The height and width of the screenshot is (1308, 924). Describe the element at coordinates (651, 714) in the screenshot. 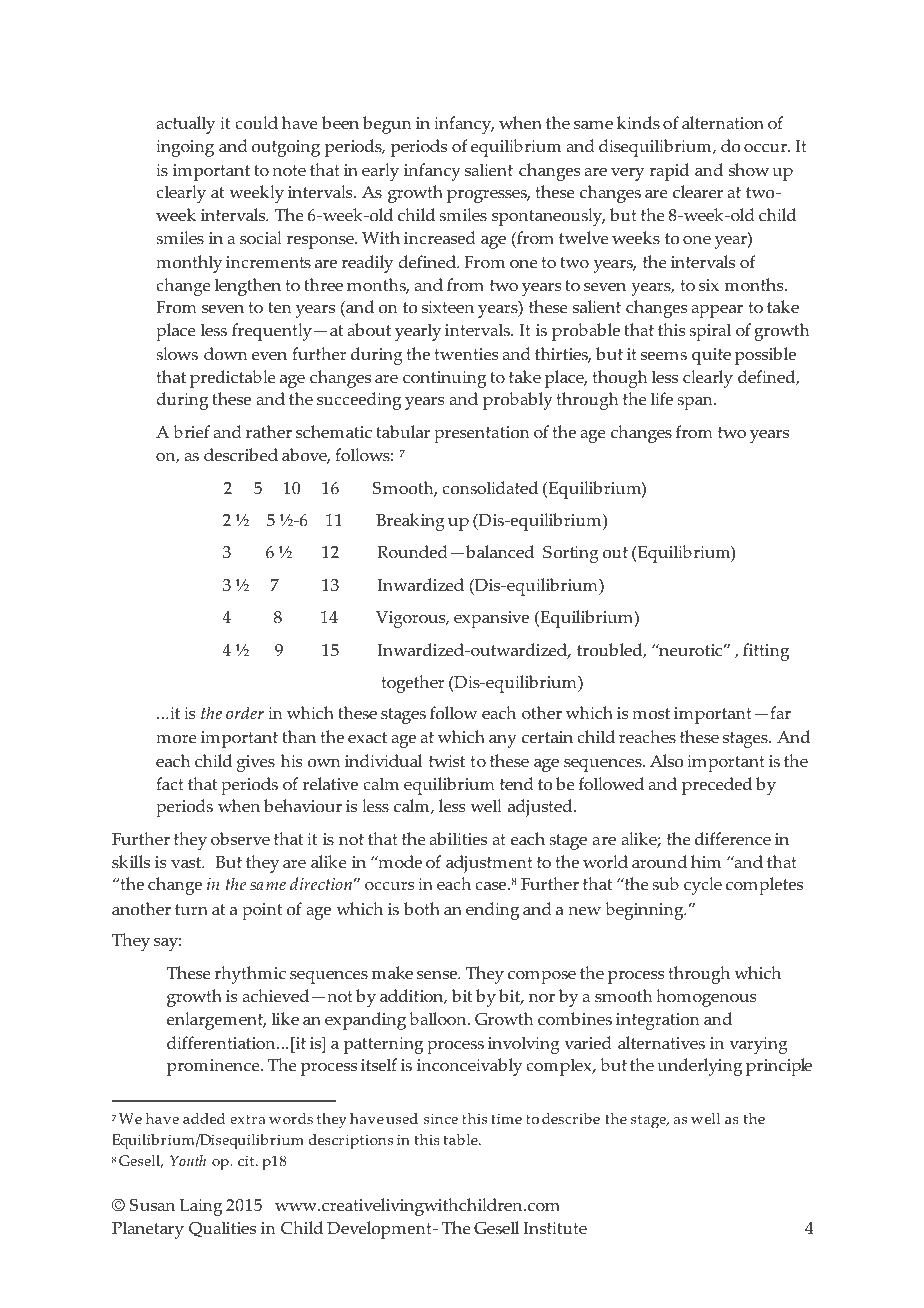

I see `most` at that location.
